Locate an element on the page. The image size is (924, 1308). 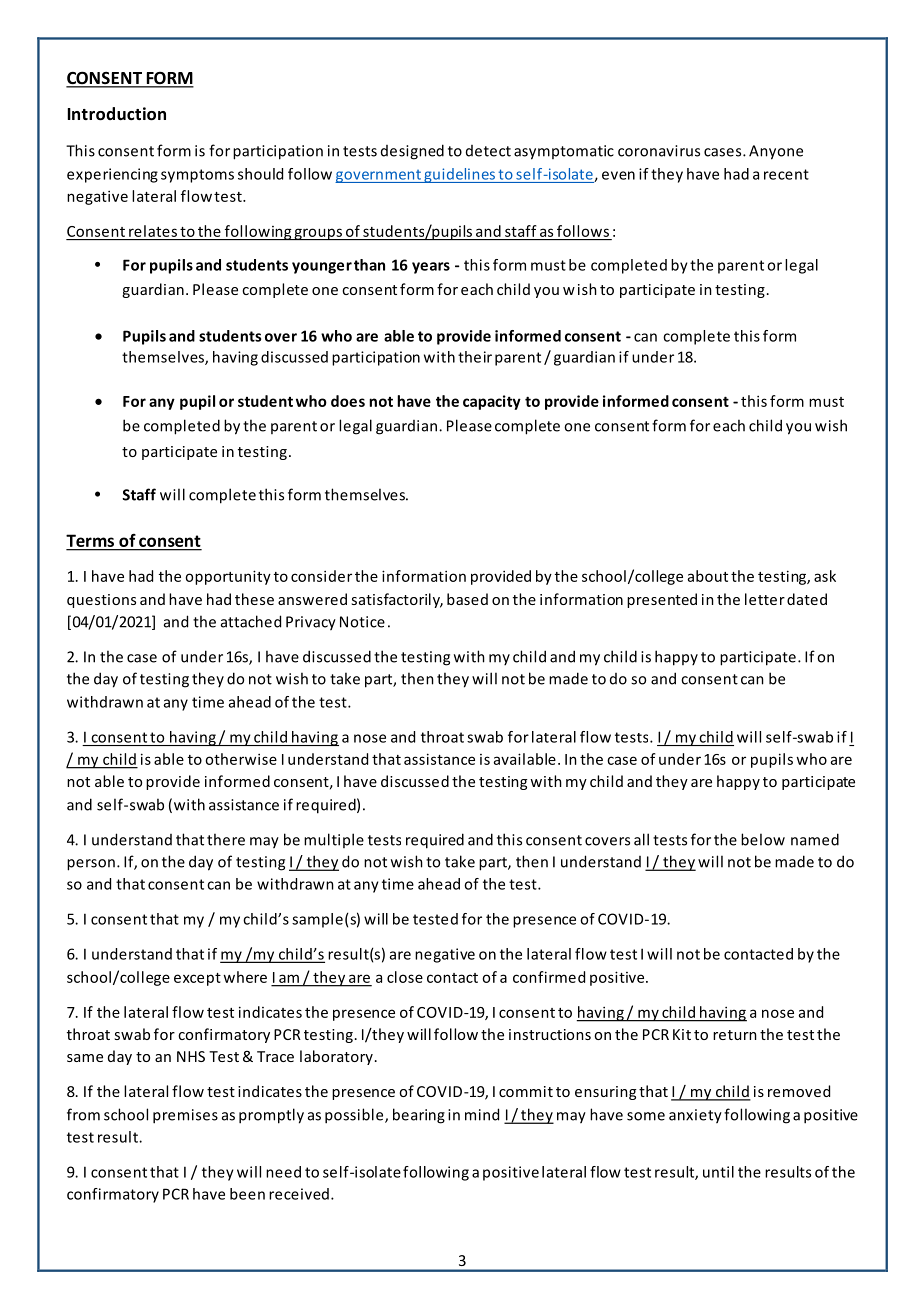
close is located at coordinates (405, 977).
